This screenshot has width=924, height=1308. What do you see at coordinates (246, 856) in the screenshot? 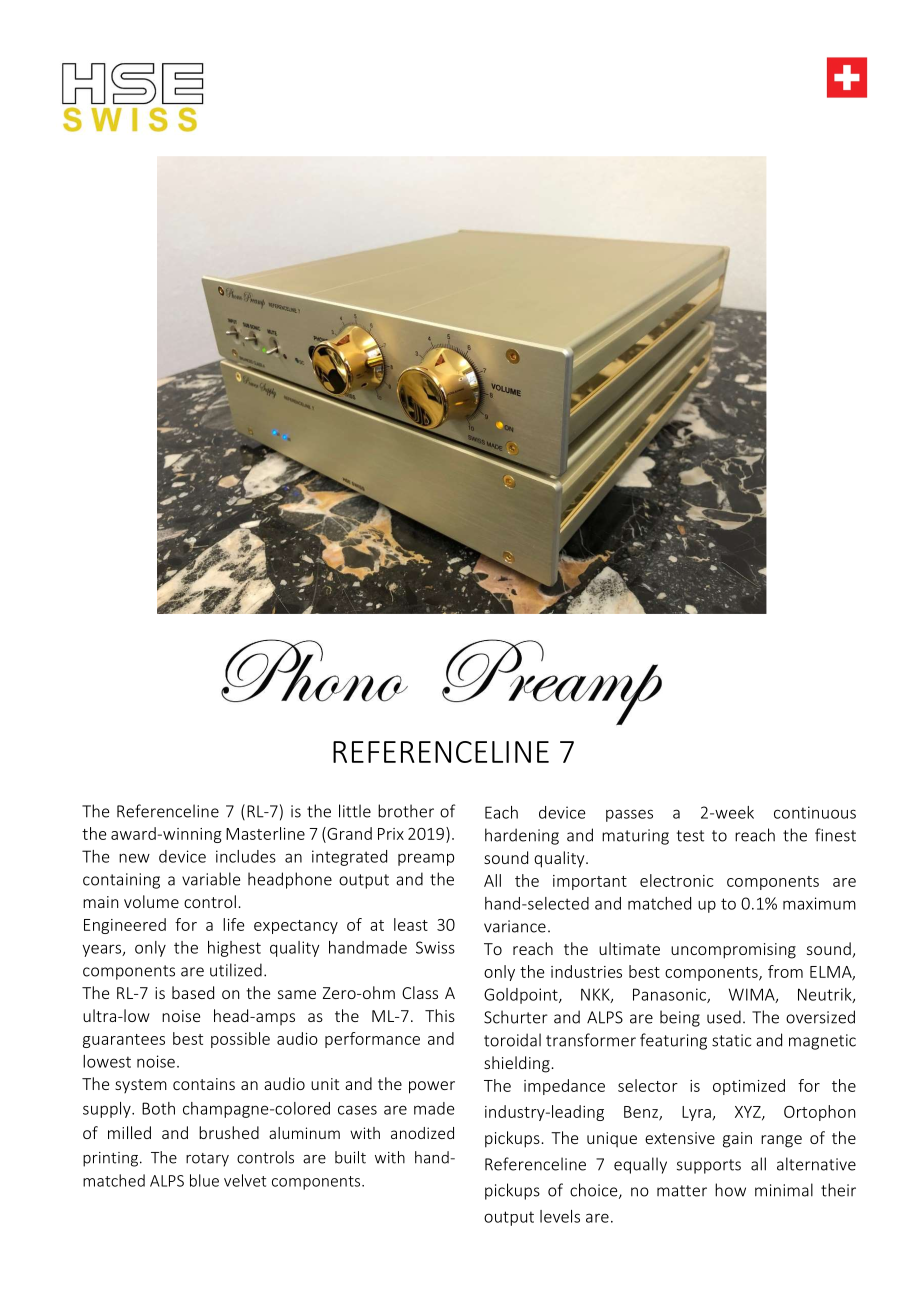
I see `includes` at bounding box center [246, 856].
